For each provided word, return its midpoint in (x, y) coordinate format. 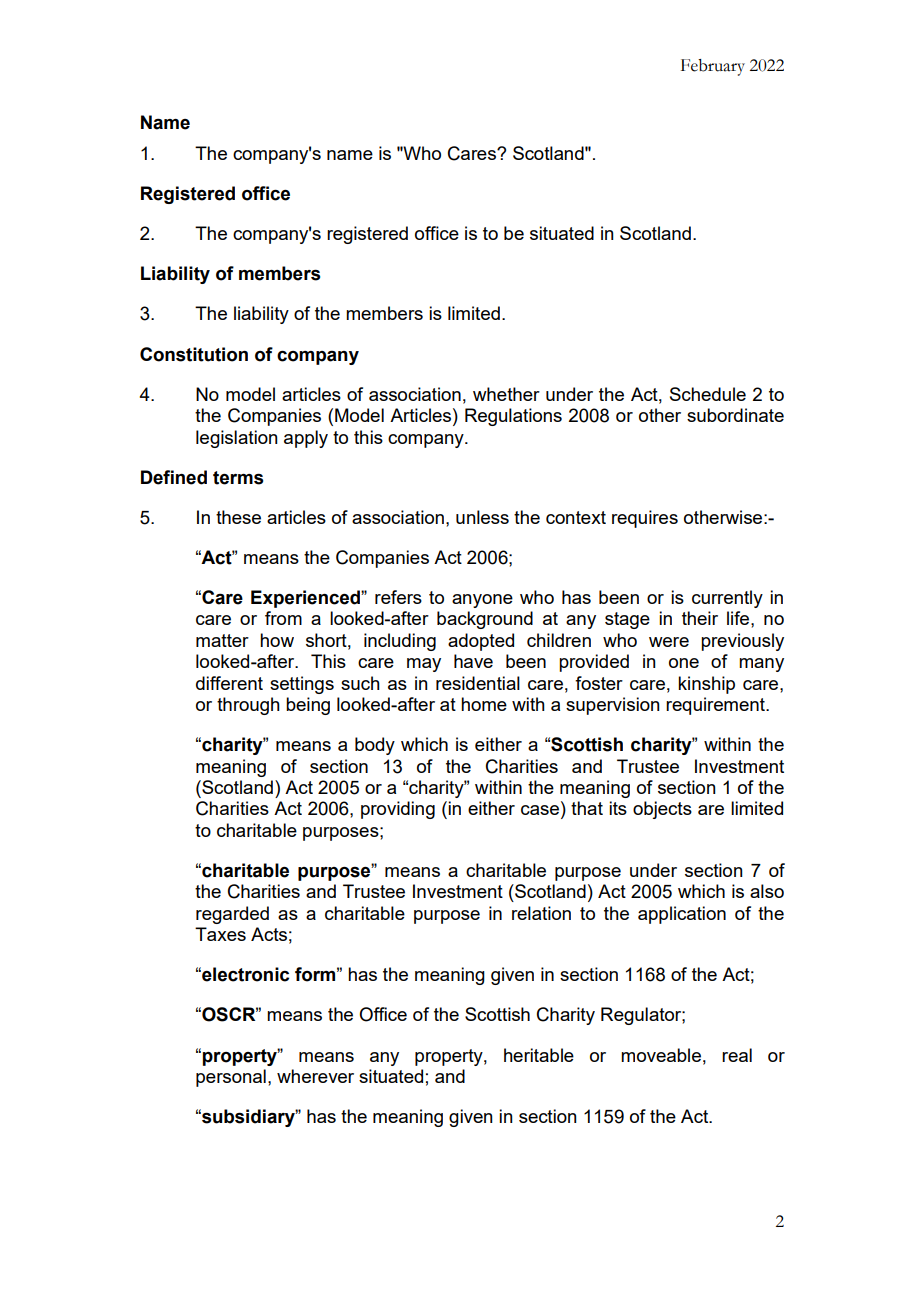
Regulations (513, 417)
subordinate (735, 415)
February (713, 67)
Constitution (194, 354)
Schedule (708, 394)
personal (231, 1078)
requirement (716, 706)
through (248, 706)
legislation (237, 439)
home (484, 704)
